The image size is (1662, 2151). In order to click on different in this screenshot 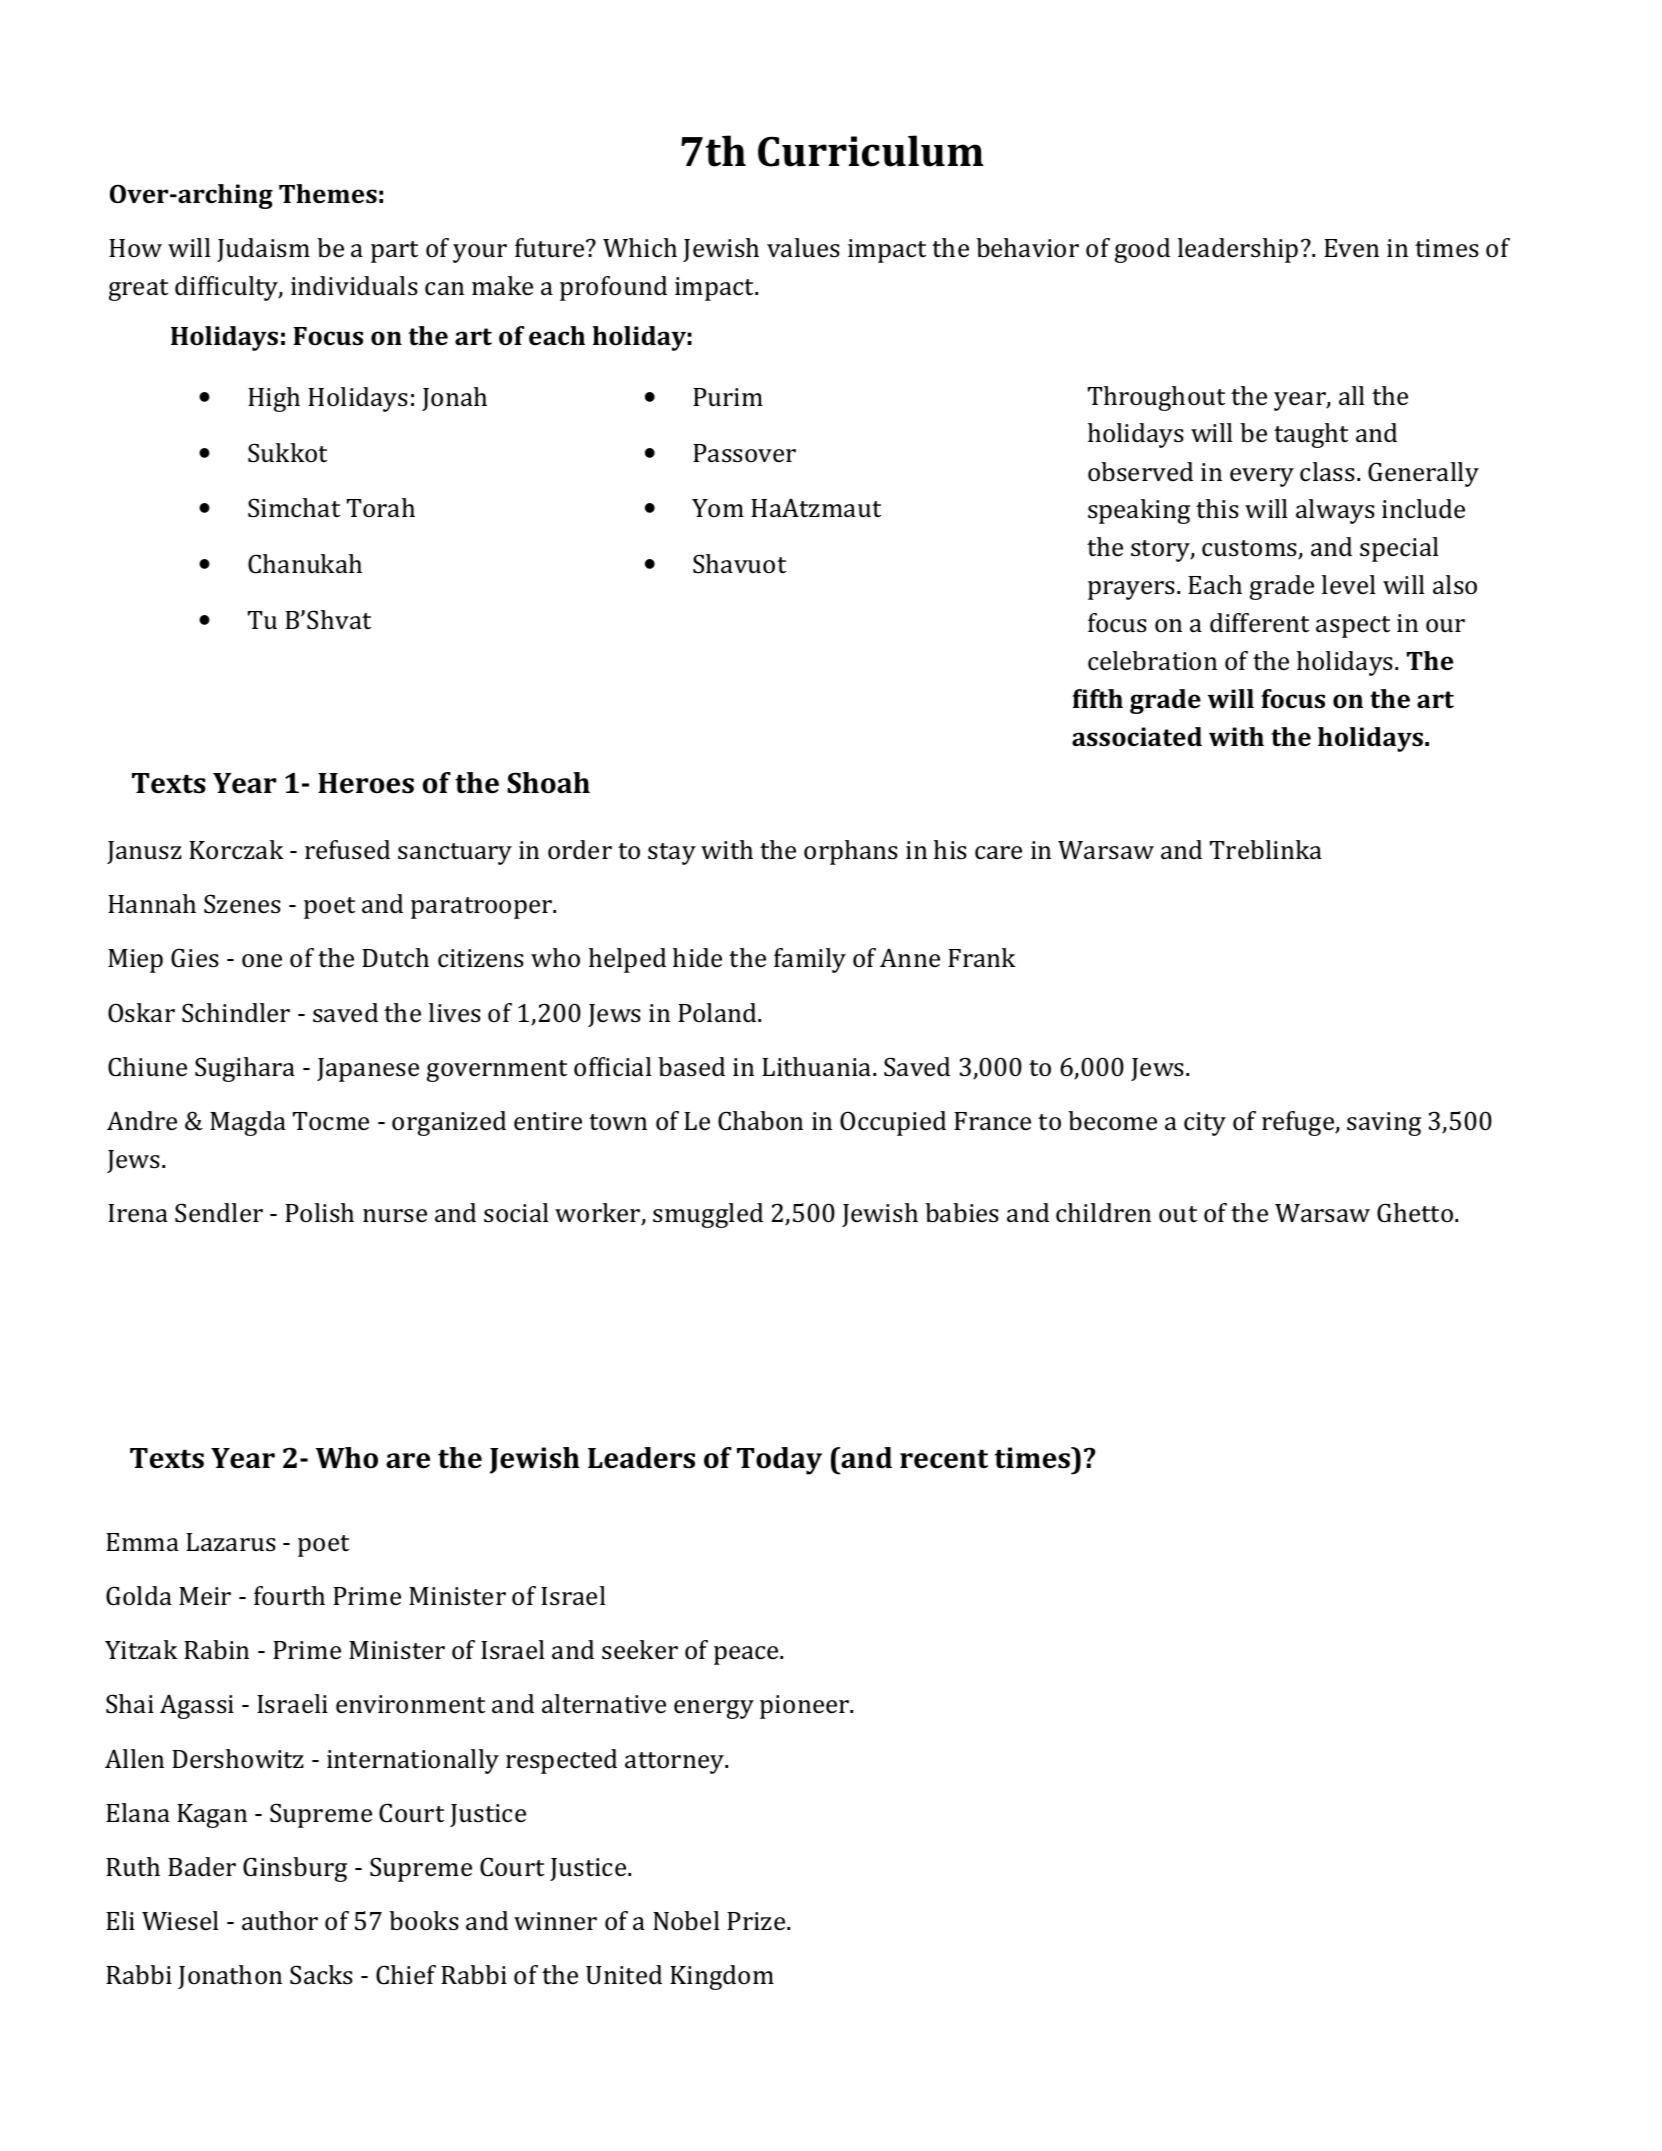, I will do `click(1259, 622)`.
